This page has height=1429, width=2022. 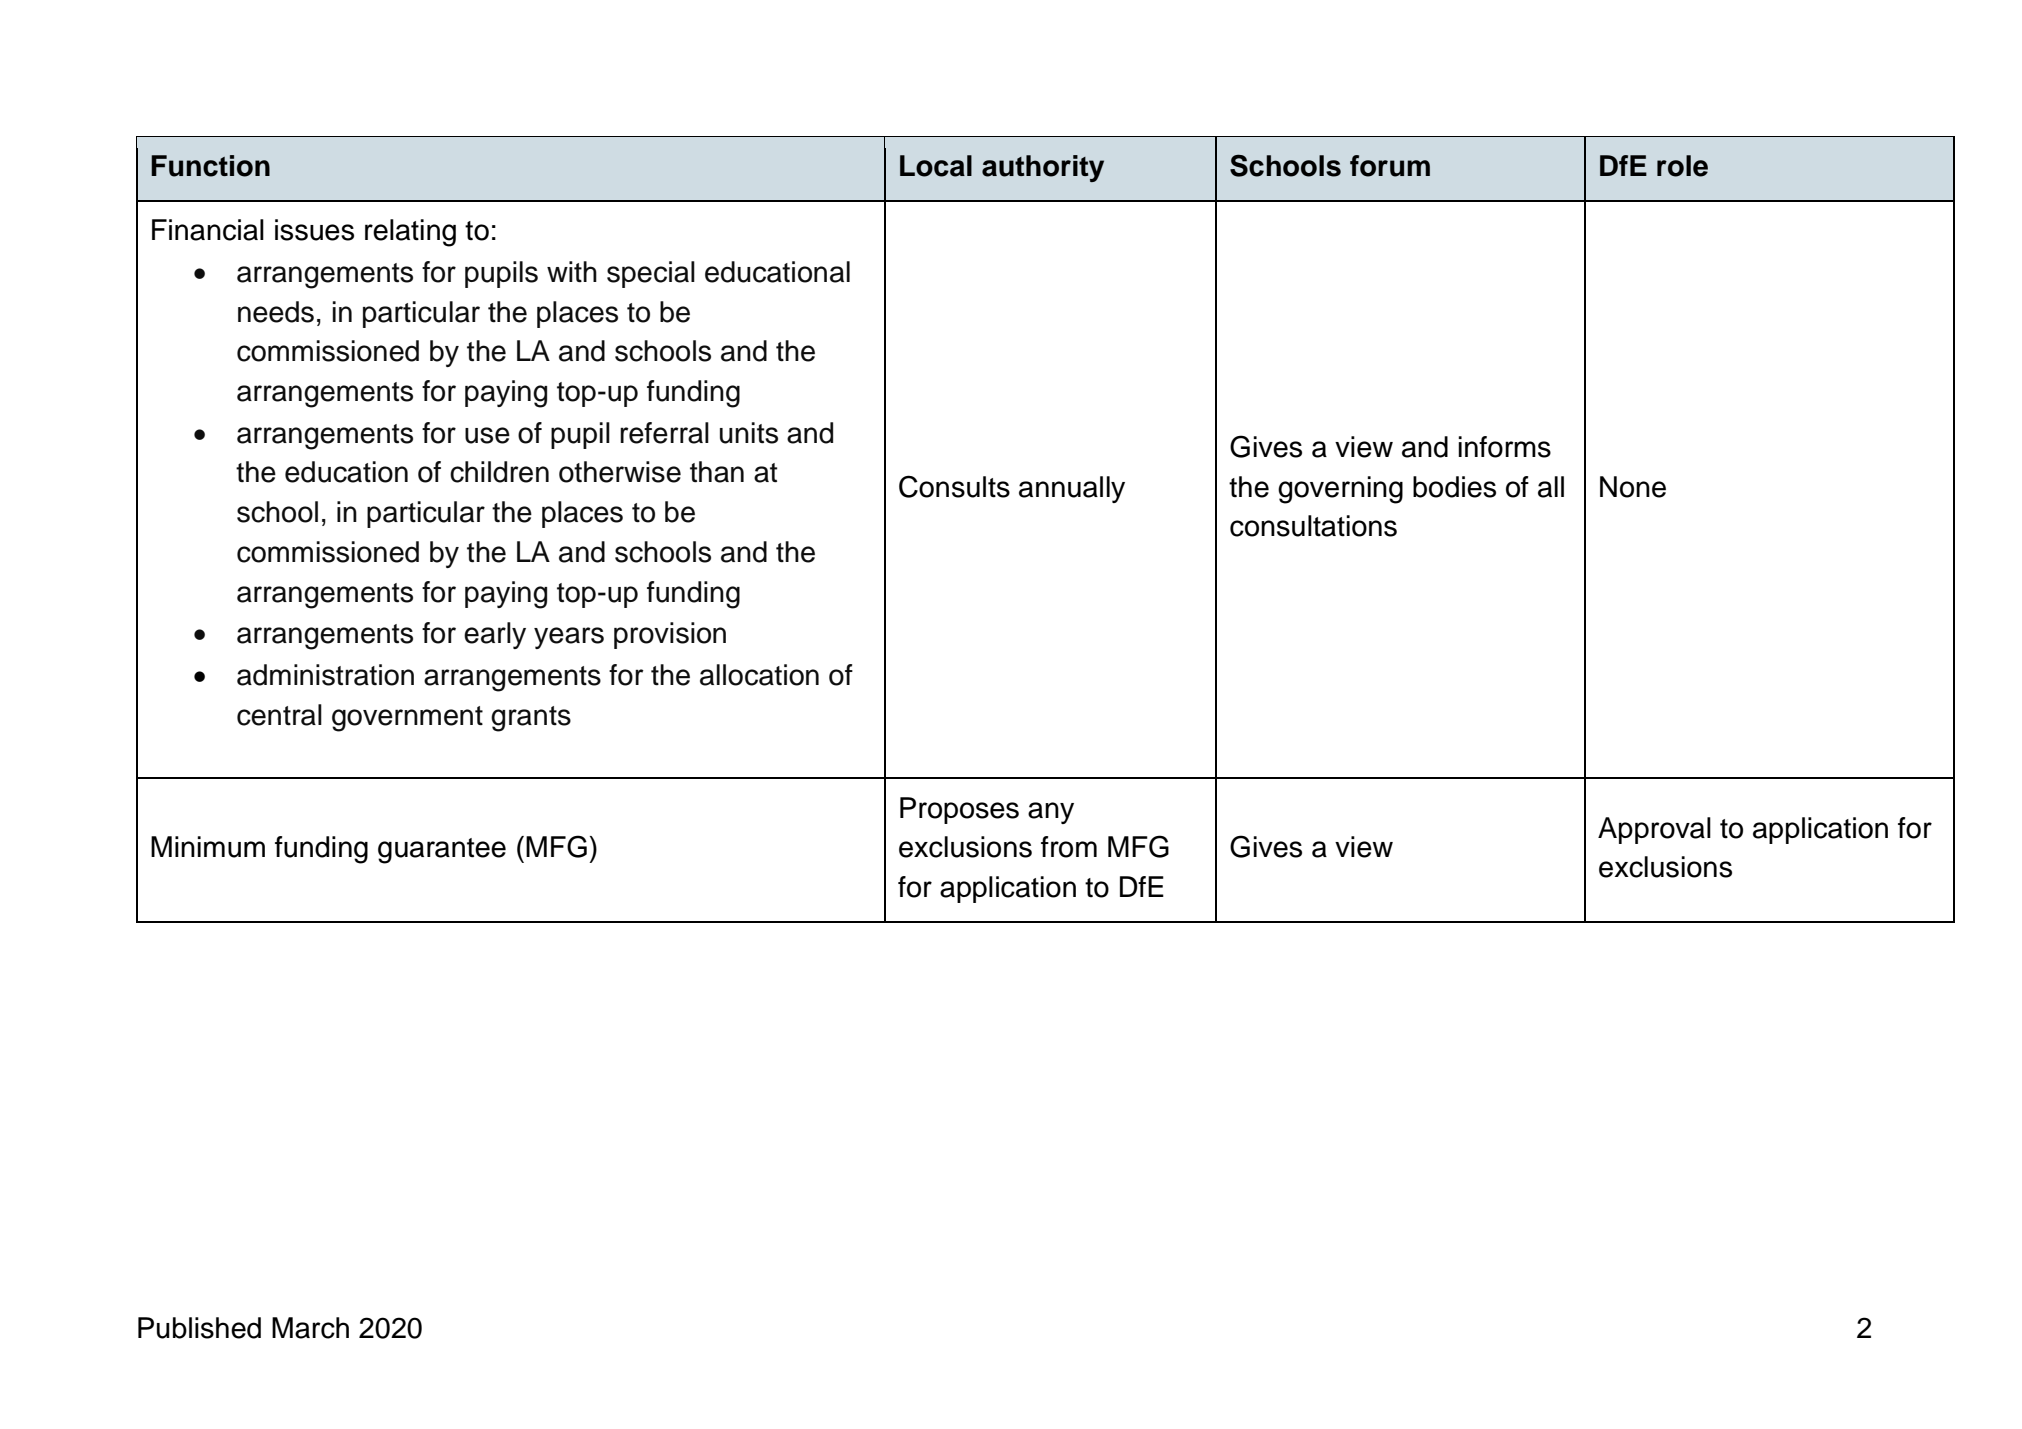 What do you see at coordinates (1654, 830) in the page?
I see `Approval` at bounding box center [1654, 830].
